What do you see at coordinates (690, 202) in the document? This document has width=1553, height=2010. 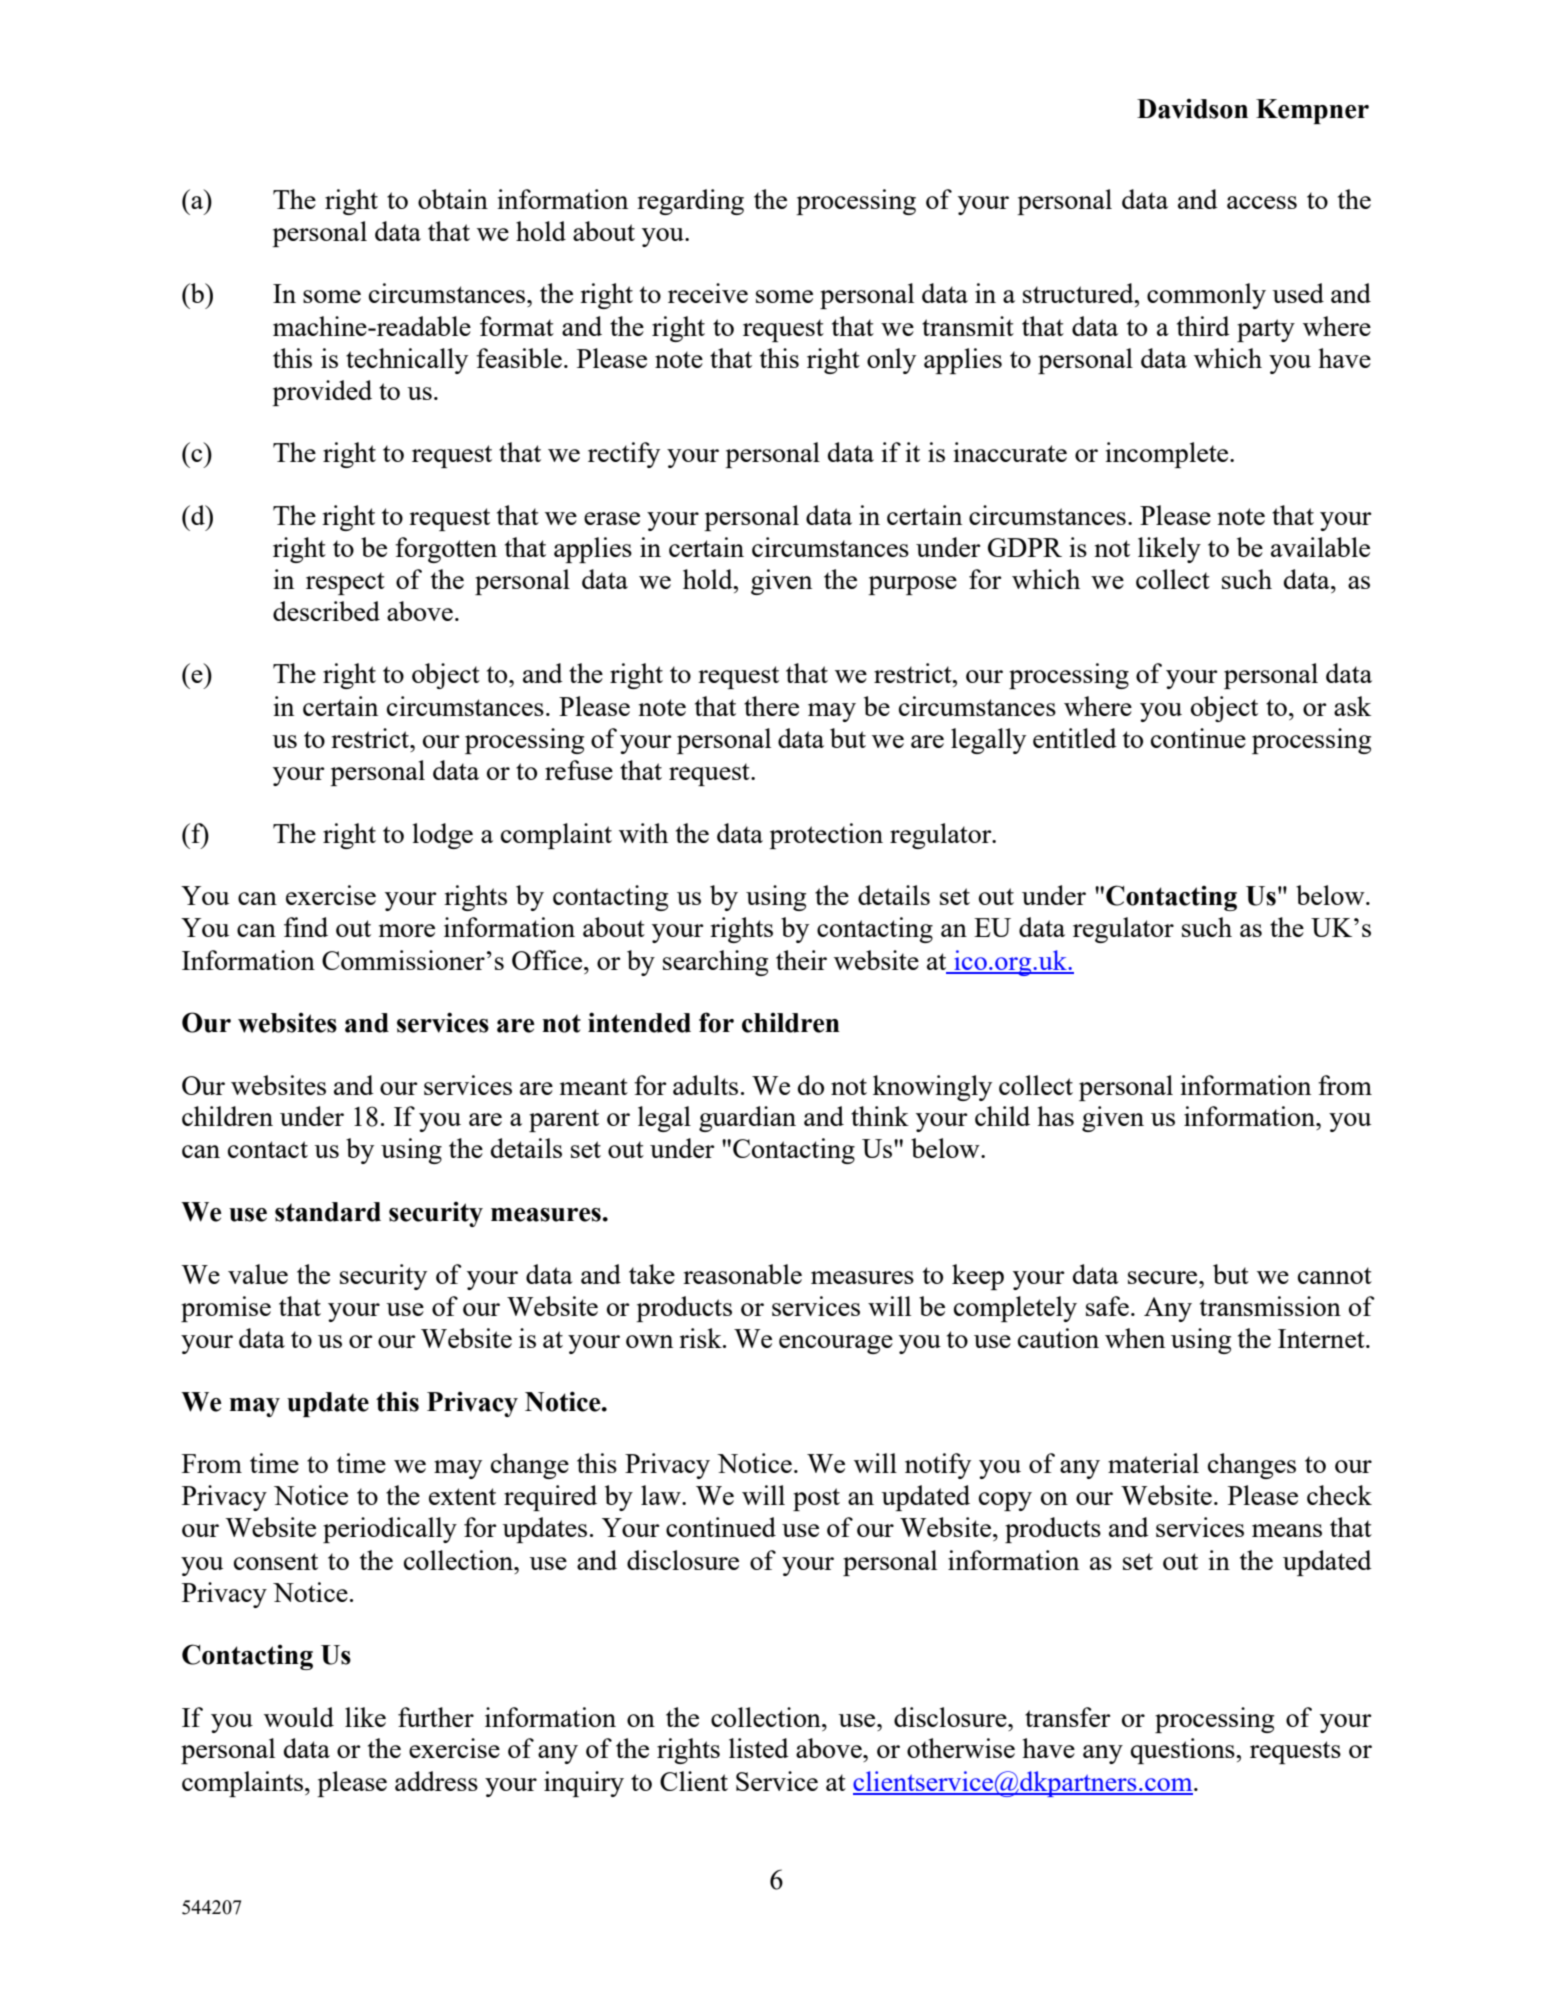 I see `regarding` at bounding box center [690, 202].
